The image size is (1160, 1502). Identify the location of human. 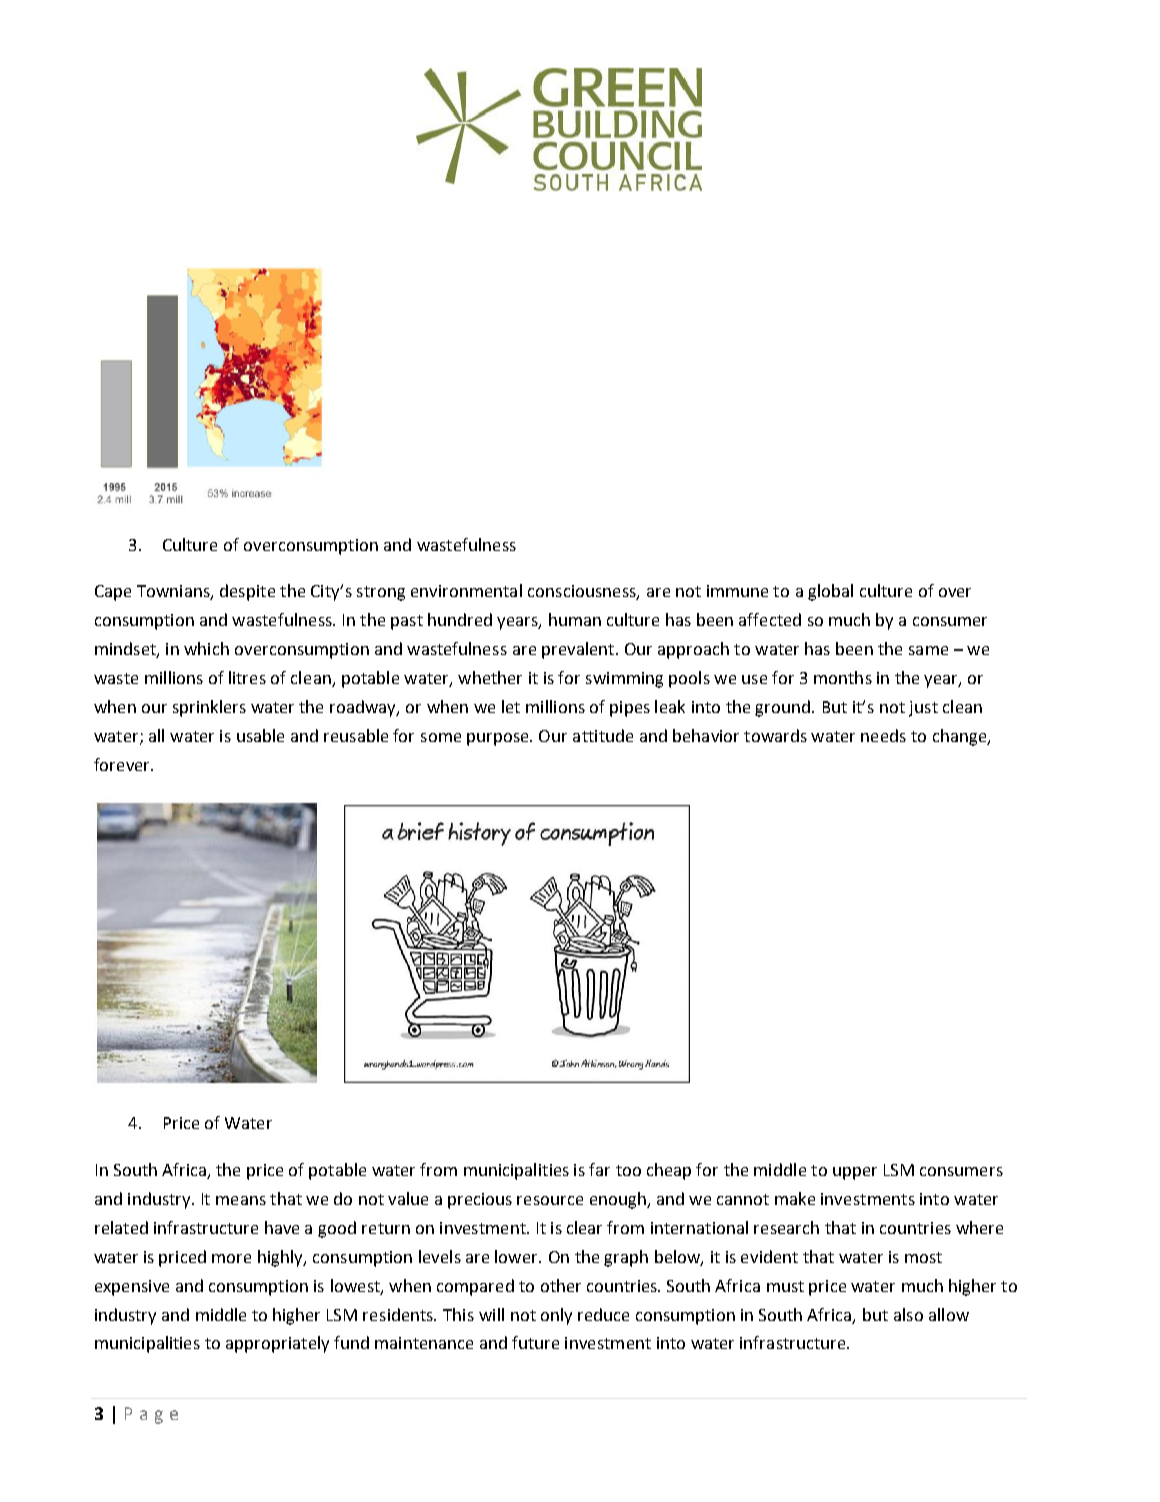
(575, 619).
